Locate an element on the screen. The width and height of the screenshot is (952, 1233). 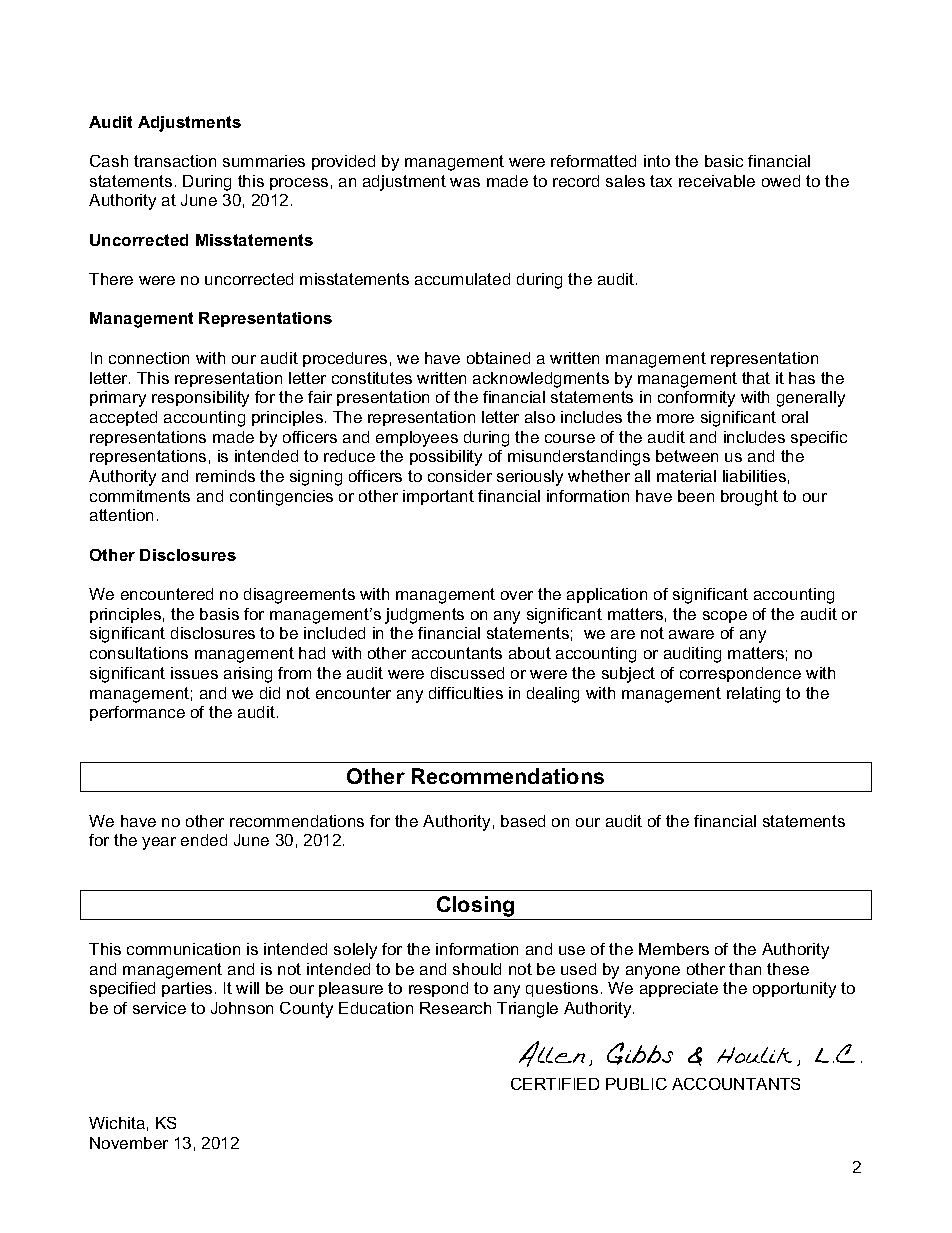
relating is located at coordinates (753, 695).
